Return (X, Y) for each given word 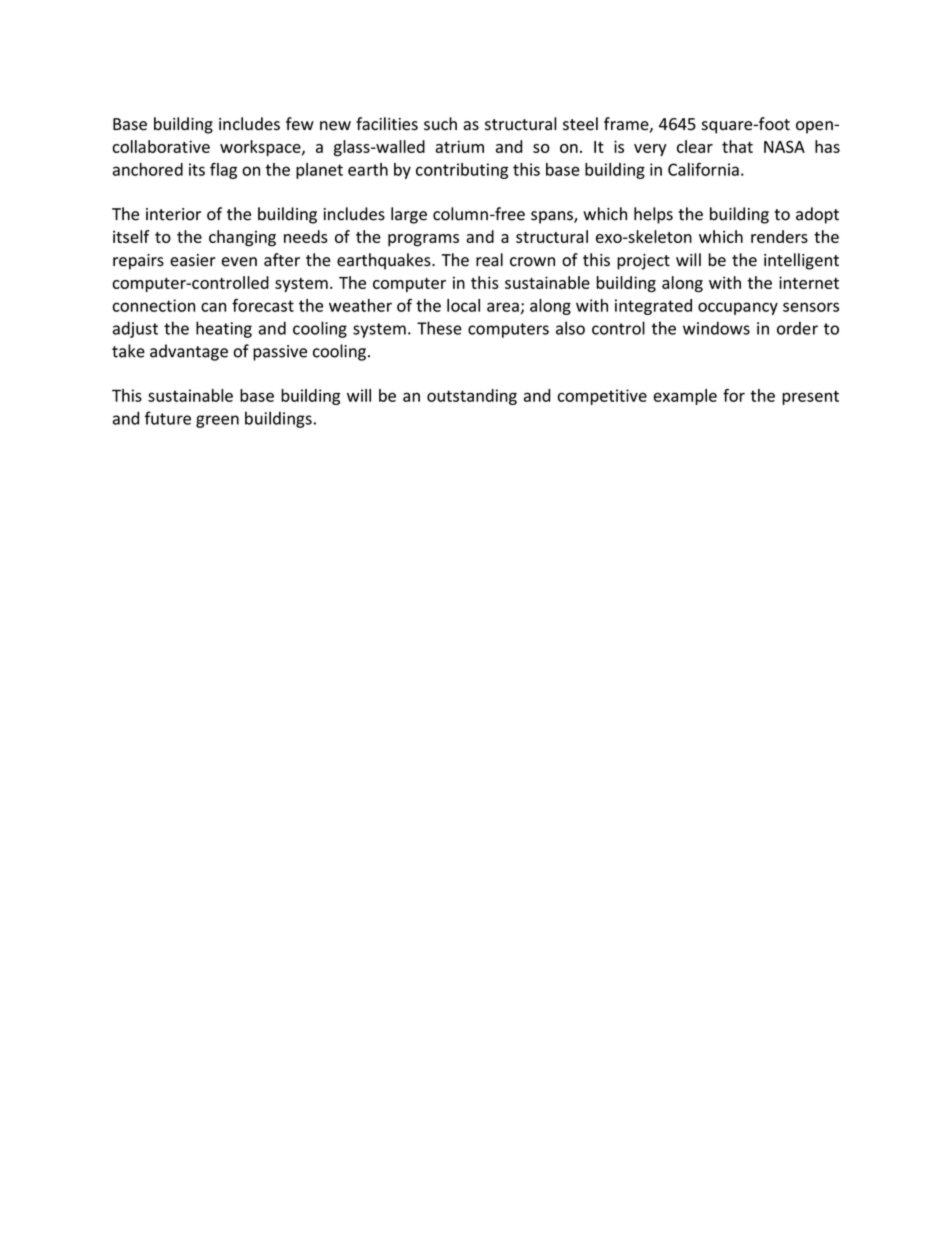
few (300, 124)
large (409, 215)
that (737, 146)
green (217, 421)
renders (779, 236)
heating (224, 329)
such (440, 124)
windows (716, 328)
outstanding (472, 397)
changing (242, 238)
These (439, 328)
